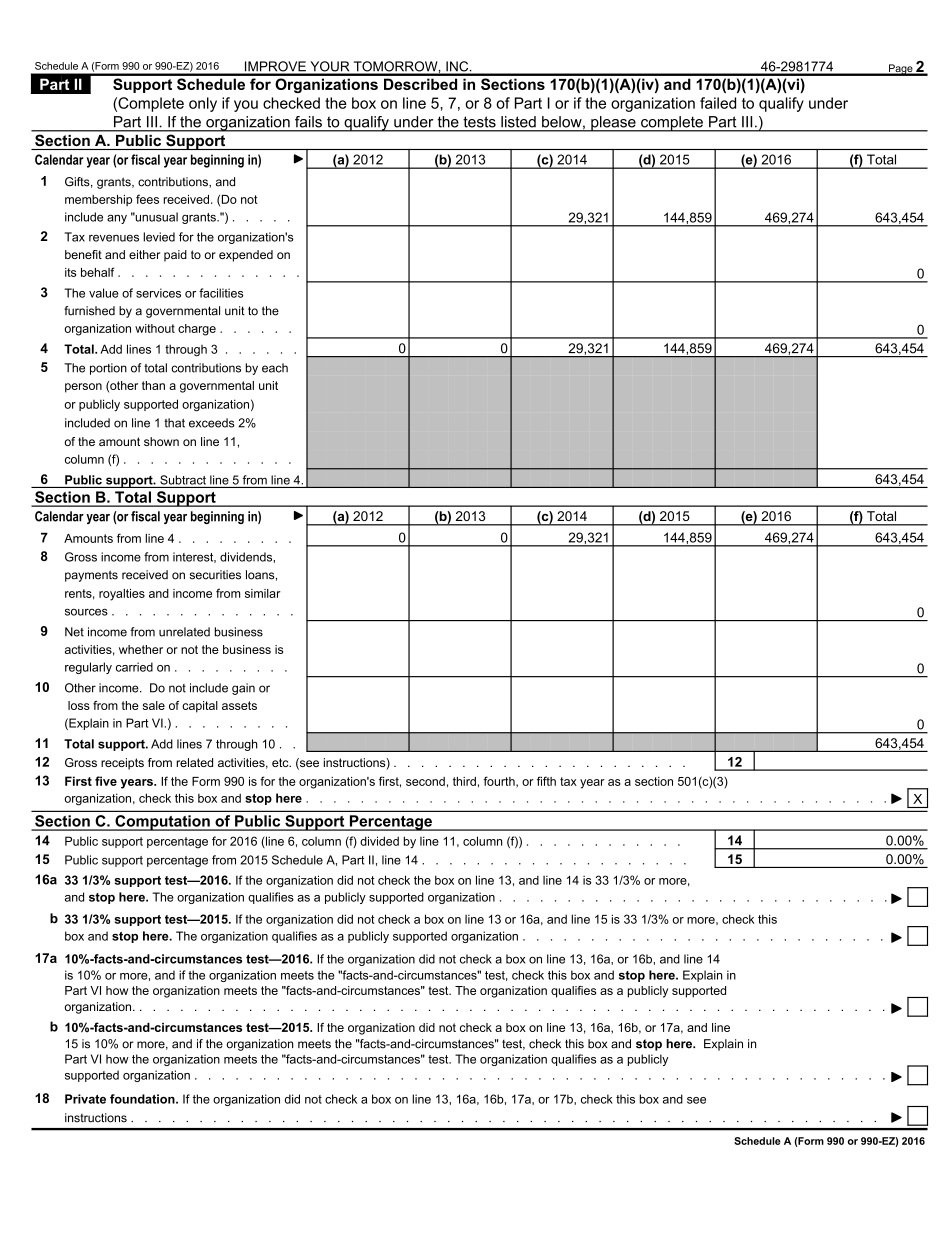  Describe the element at coordinates (263, 593) in the screenshot. I see `similar` at that location.
